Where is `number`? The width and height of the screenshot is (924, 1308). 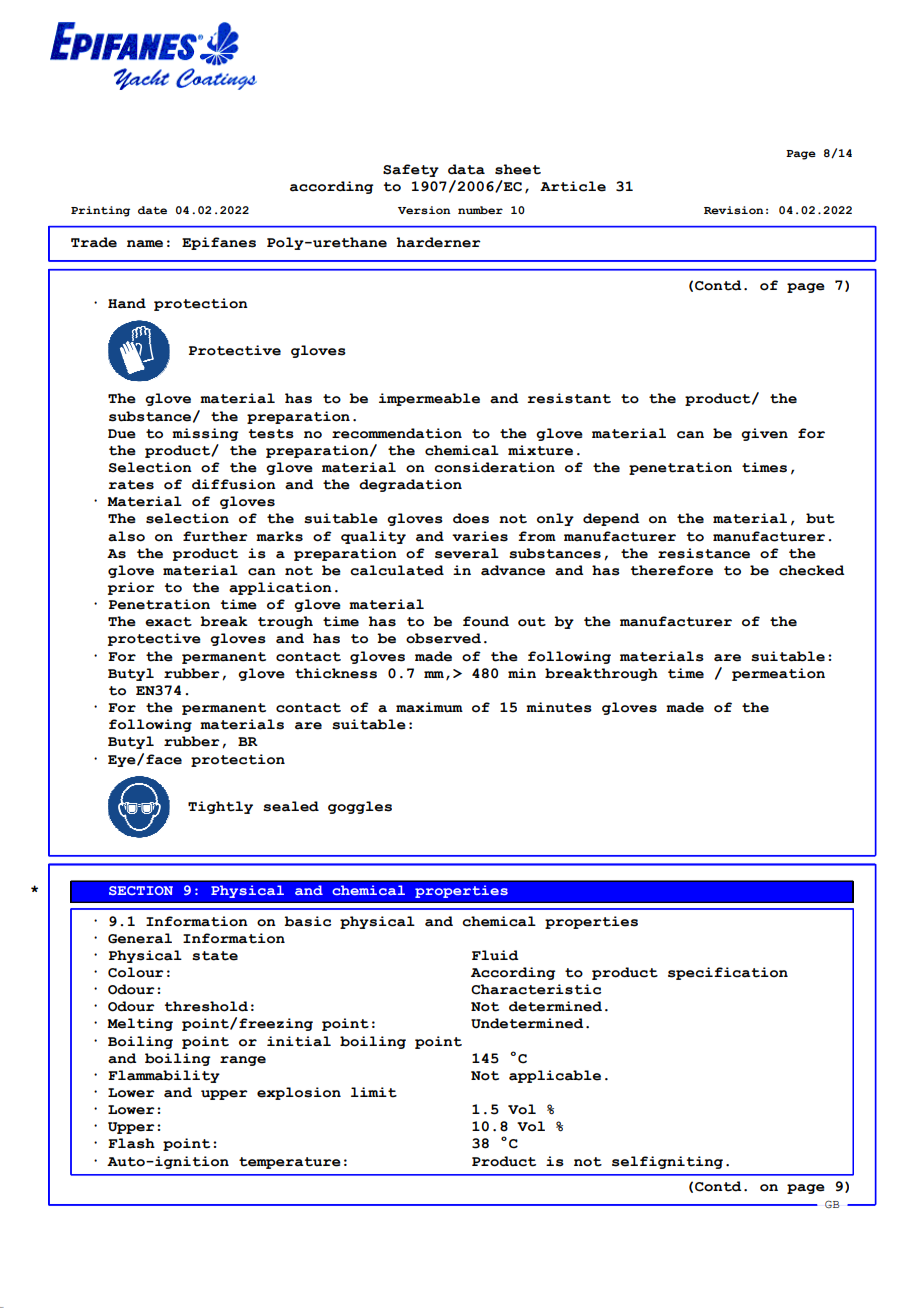 number is located at coordinates (480, 210).
